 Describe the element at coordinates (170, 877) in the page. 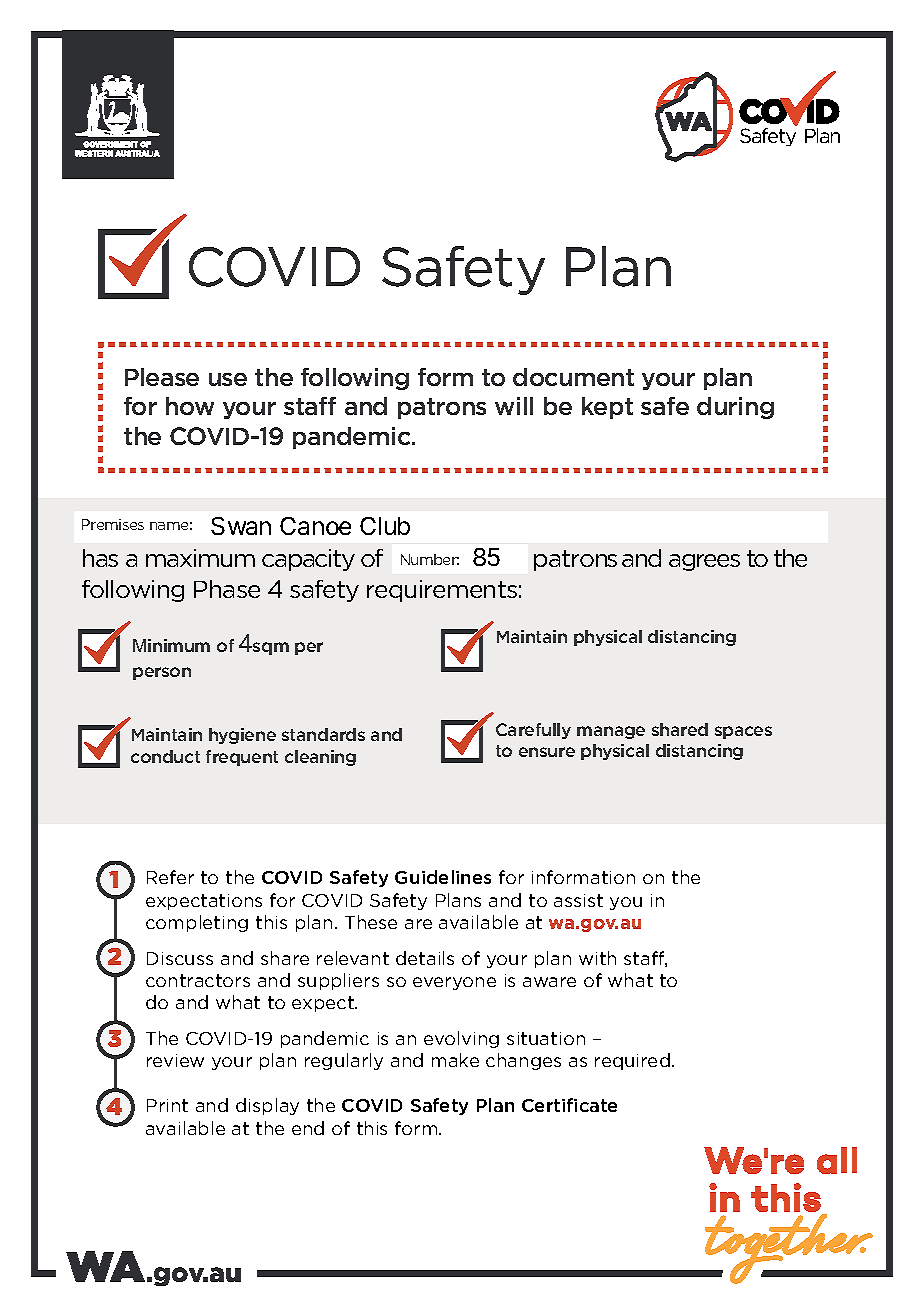

I see `Refer` at that location.
